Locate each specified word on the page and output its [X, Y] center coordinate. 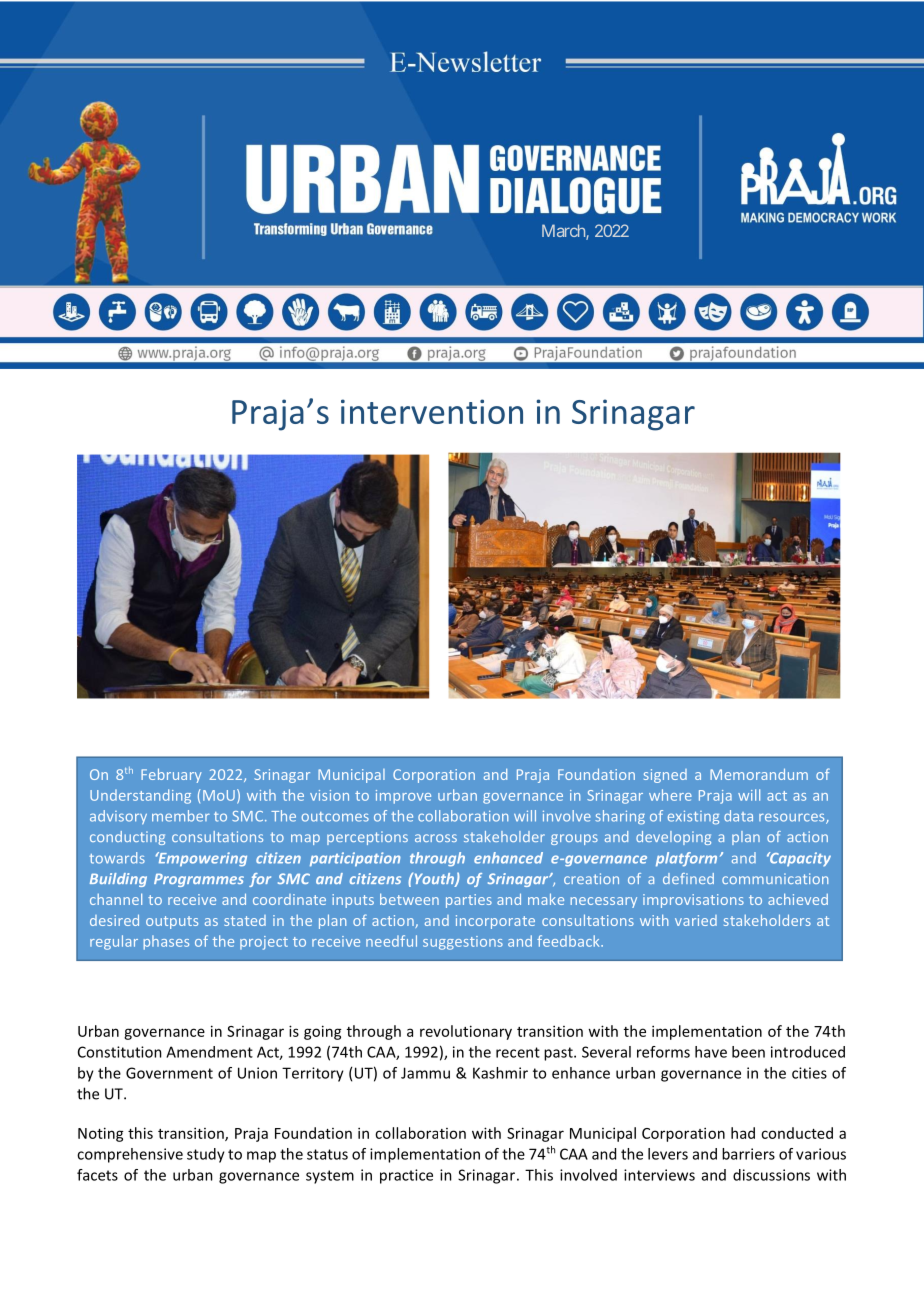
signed [665, 776]
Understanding [140, 796]
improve [403, 797]
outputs [172, 922]
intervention [432, 411]
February [171, 775]
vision [329, 795]
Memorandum [759, 774]
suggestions [463, 943]
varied [696, 920]
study [206, 1155]
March [564, 232]
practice [406, 1176]
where [670, 795]
